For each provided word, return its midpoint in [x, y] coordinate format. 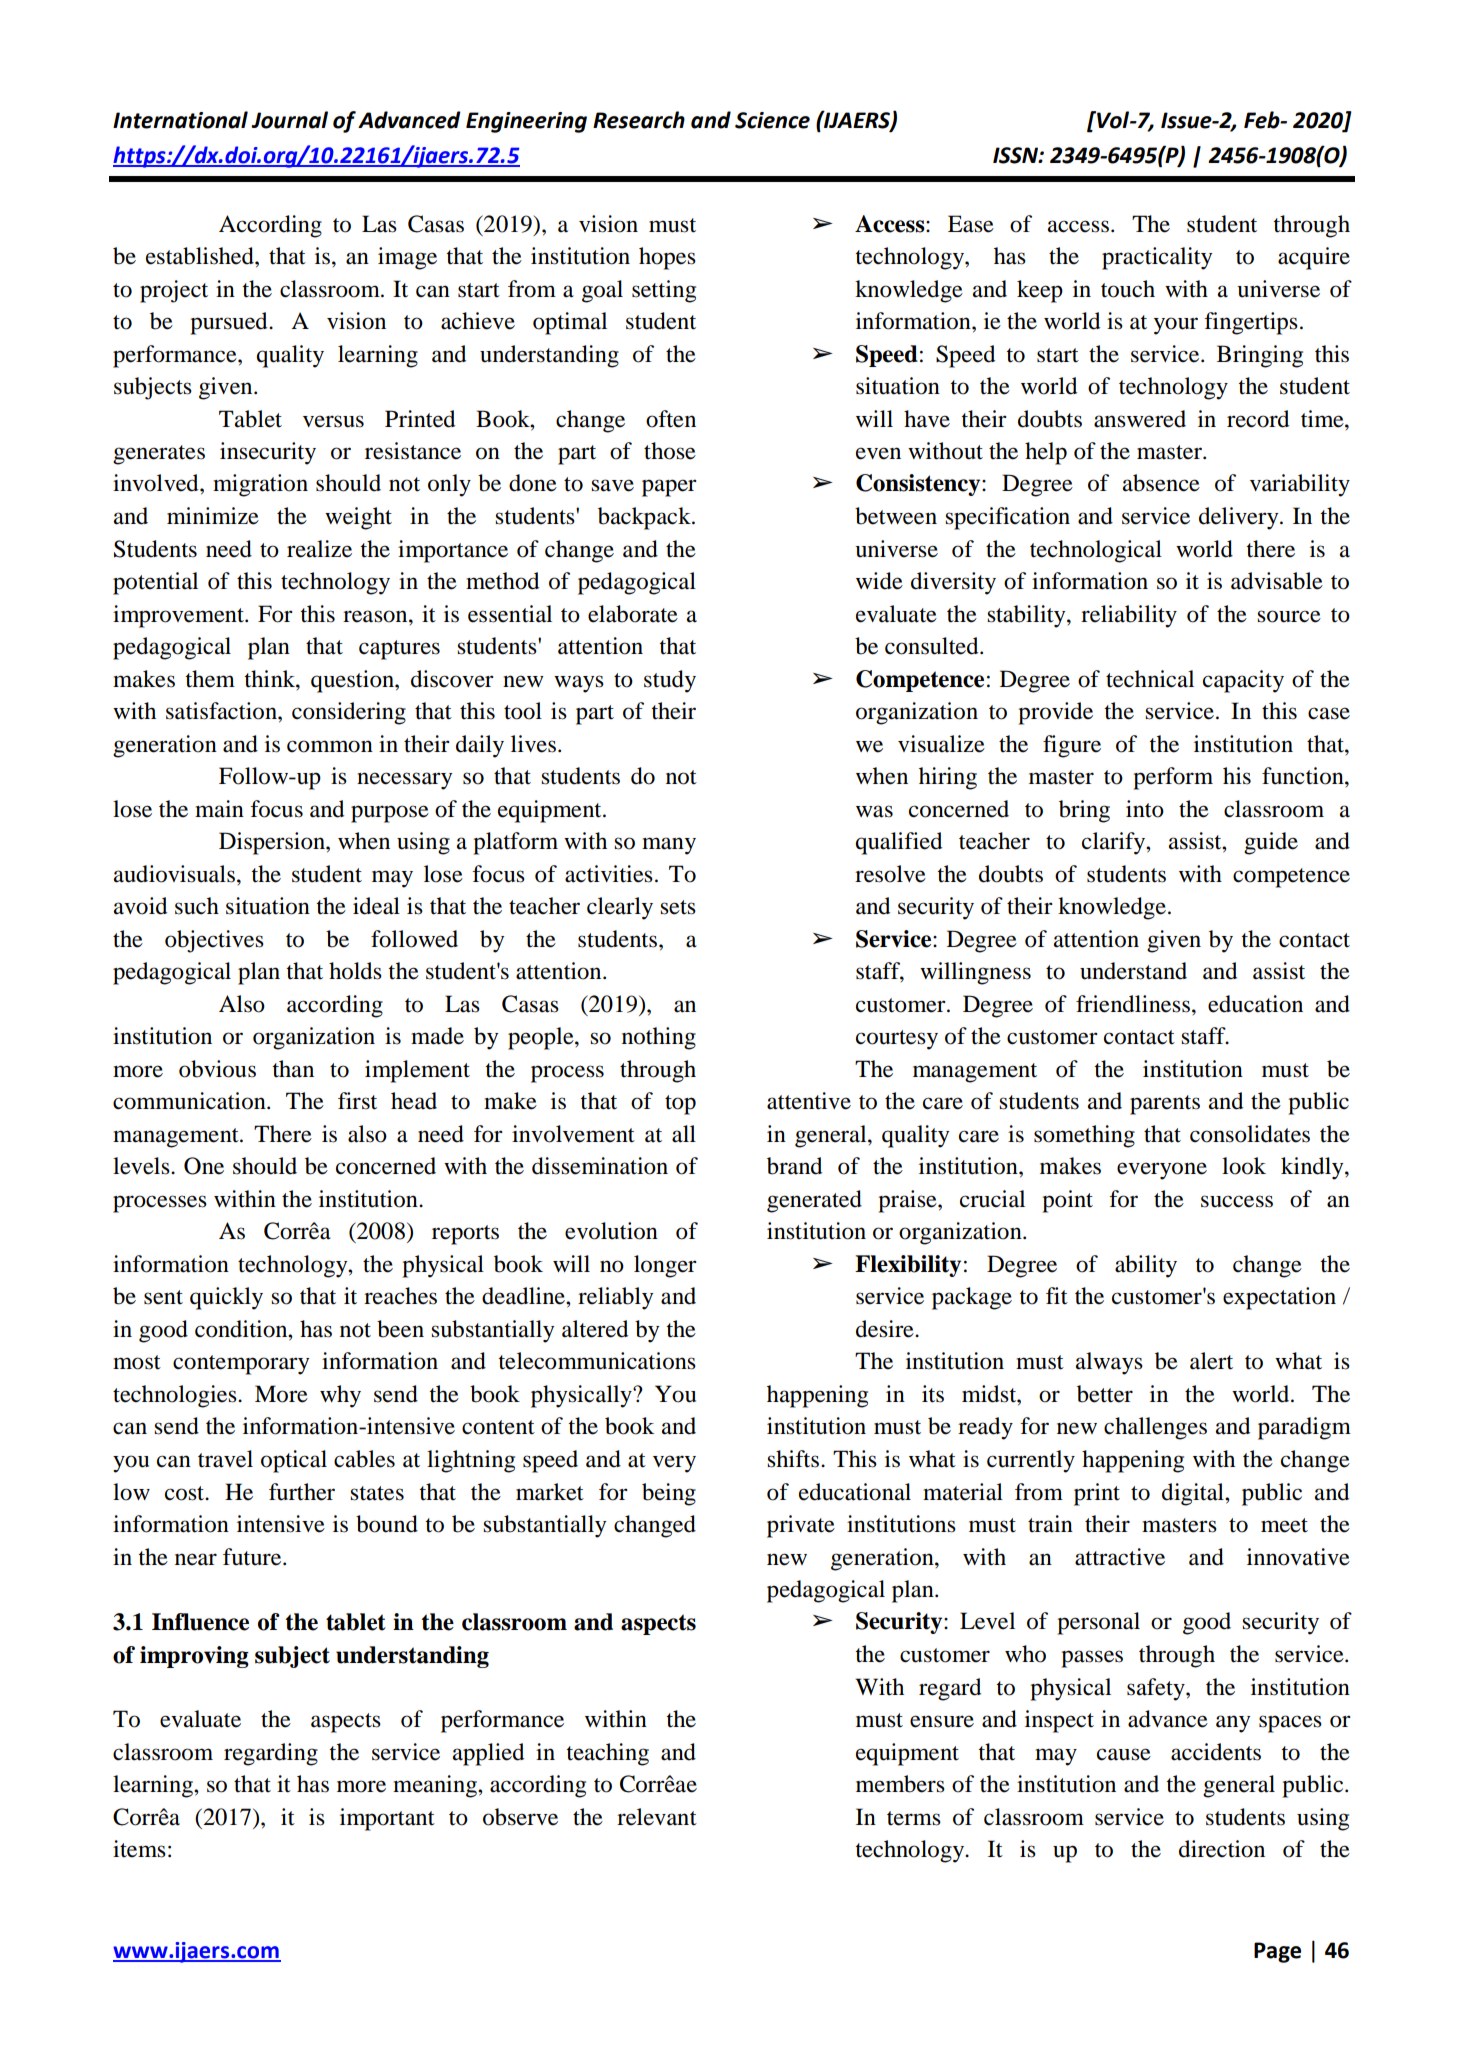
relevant [657, 1817]
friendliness [1133, 1004]
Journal [289, 120]
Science [772, 120]
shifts [794, 1459]
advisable [1277, 581]
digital [1194, 1494]
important [387, 1819]
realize [319, 549]
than [293, 1069]
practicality [1157, 258]
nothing [659, 1038]
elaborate [633, 614]
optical [294, 1461]
